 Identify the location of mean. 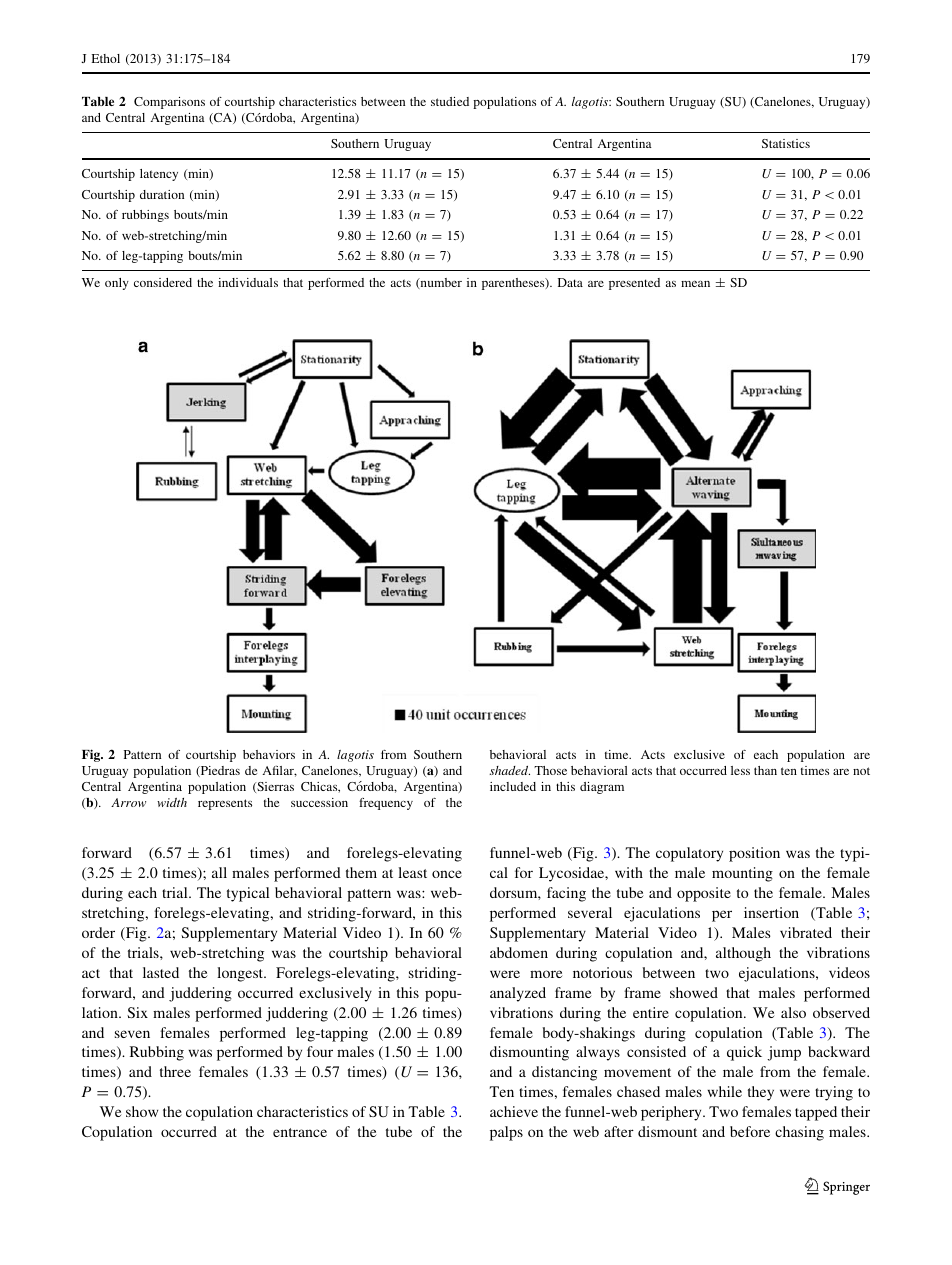
(695, 284).
